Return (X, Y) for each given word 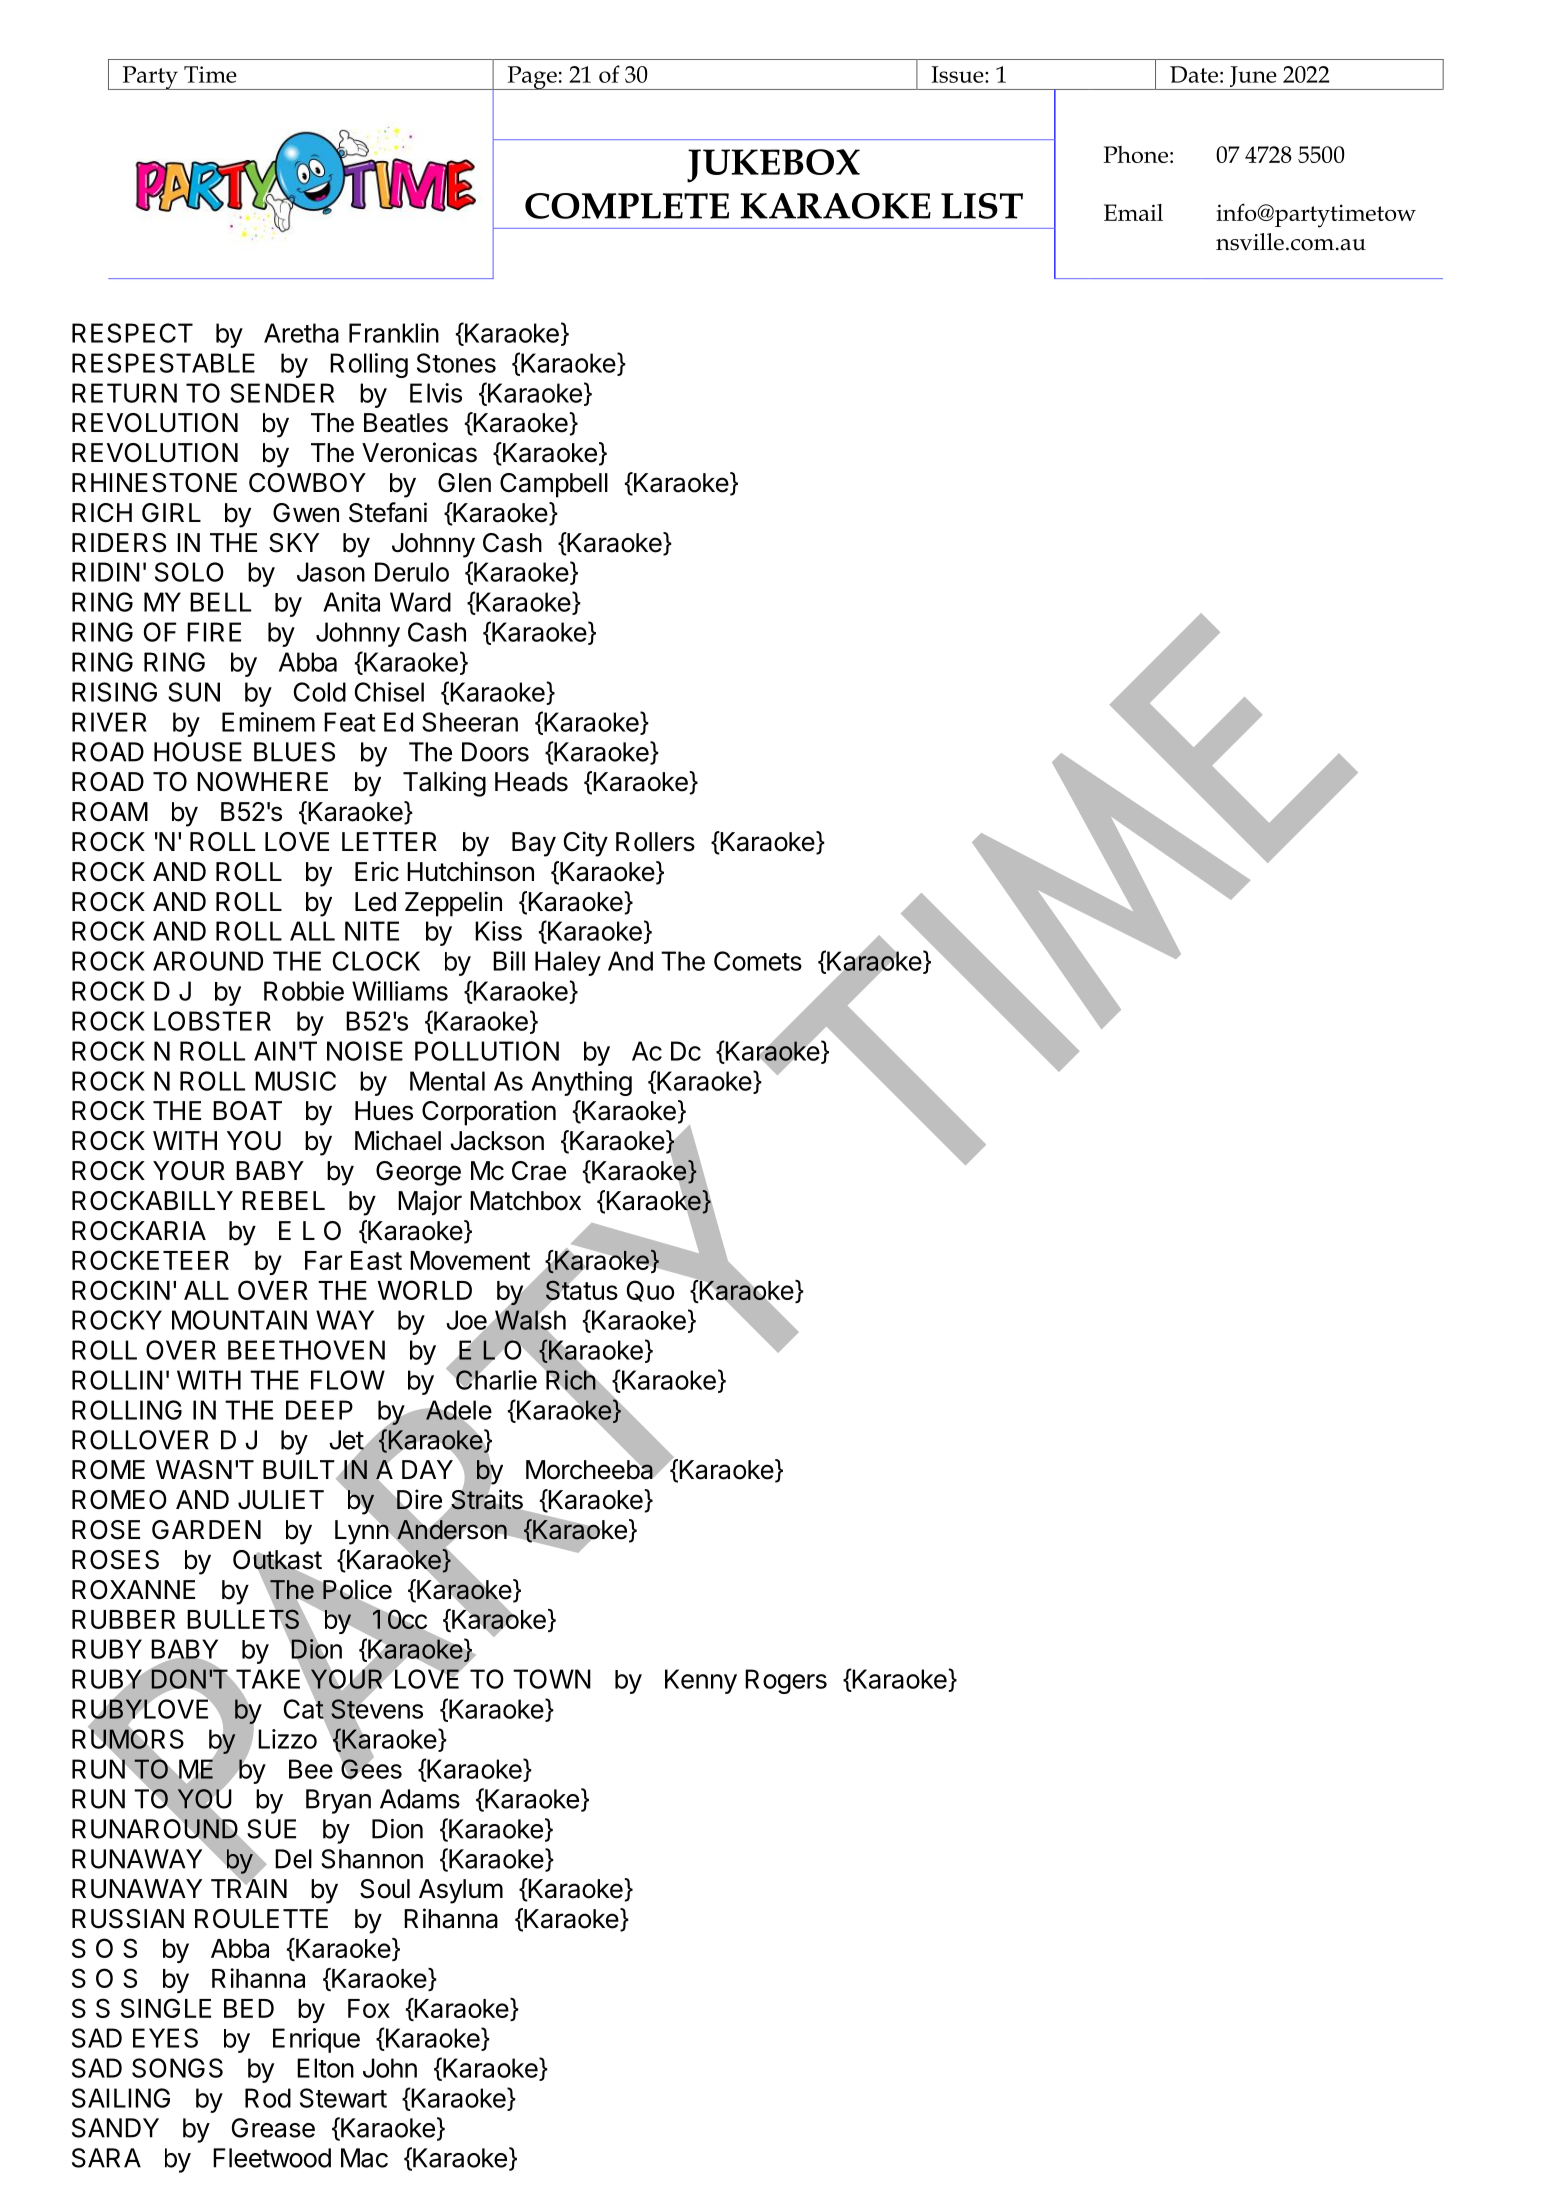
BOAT (247, 1111)
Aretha (301, 333)
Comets (758, 961)
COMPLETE (627, 206)
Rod (268, 2098)
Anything (581, 1083)
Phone (1136, 154)
